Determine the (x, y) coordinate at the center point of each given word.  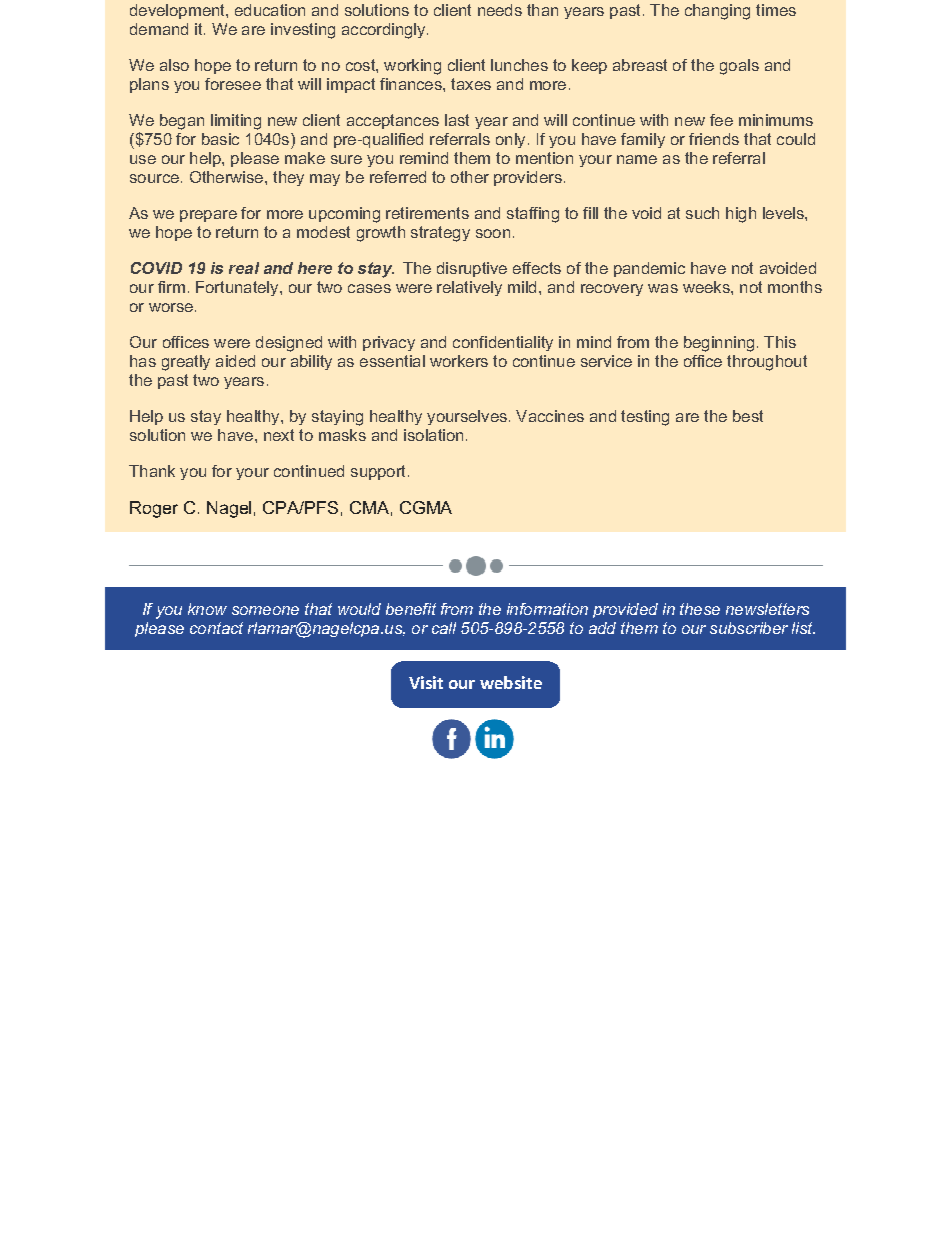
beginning (719, 344)
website (511, 682)
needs (500, 10)
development (178, 11)
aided (235, 361)
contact (216, 628)
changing (717, 12)
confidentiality (503, 343)
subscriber (749, 628)
